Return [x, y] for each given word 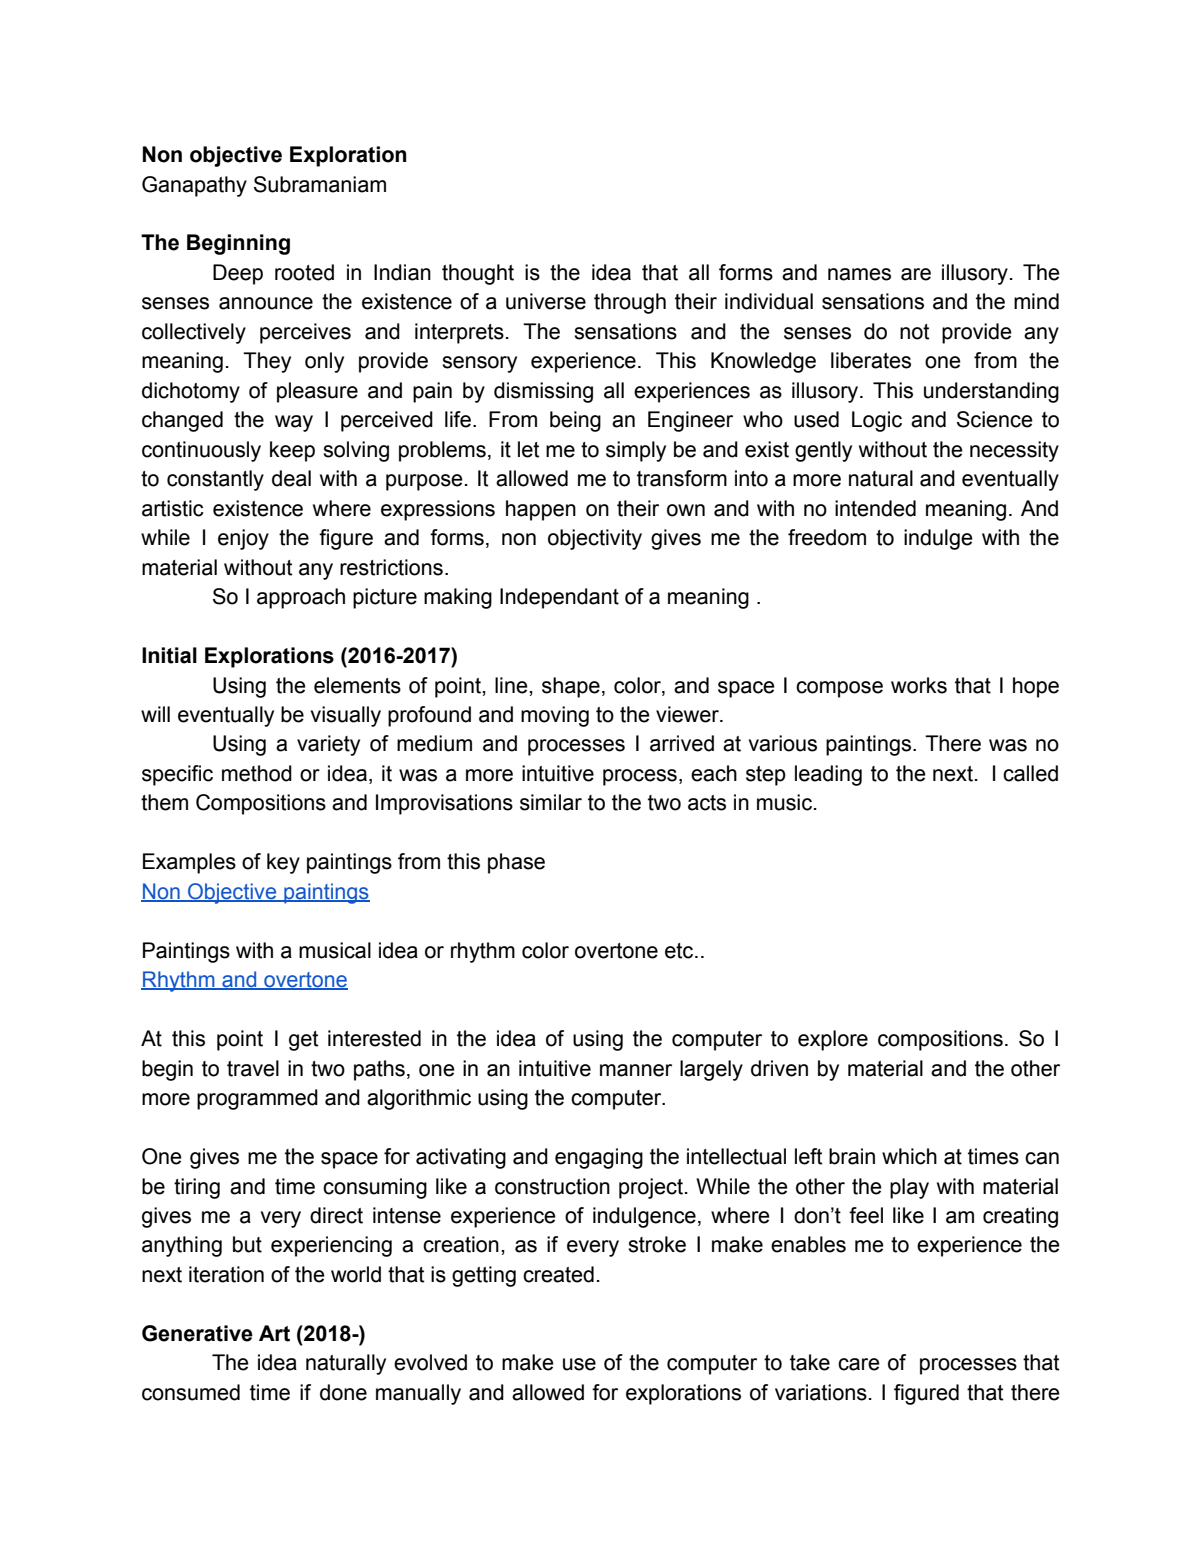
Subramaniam [320, 184]
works [919, 685]
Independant [559, 598]
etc [680, 951]
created [558, 1274]
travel [253, 1068]
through [630, 303]
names [859, 274]
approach [301, 598]
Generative [197, 1333]
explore [833, 1040]
